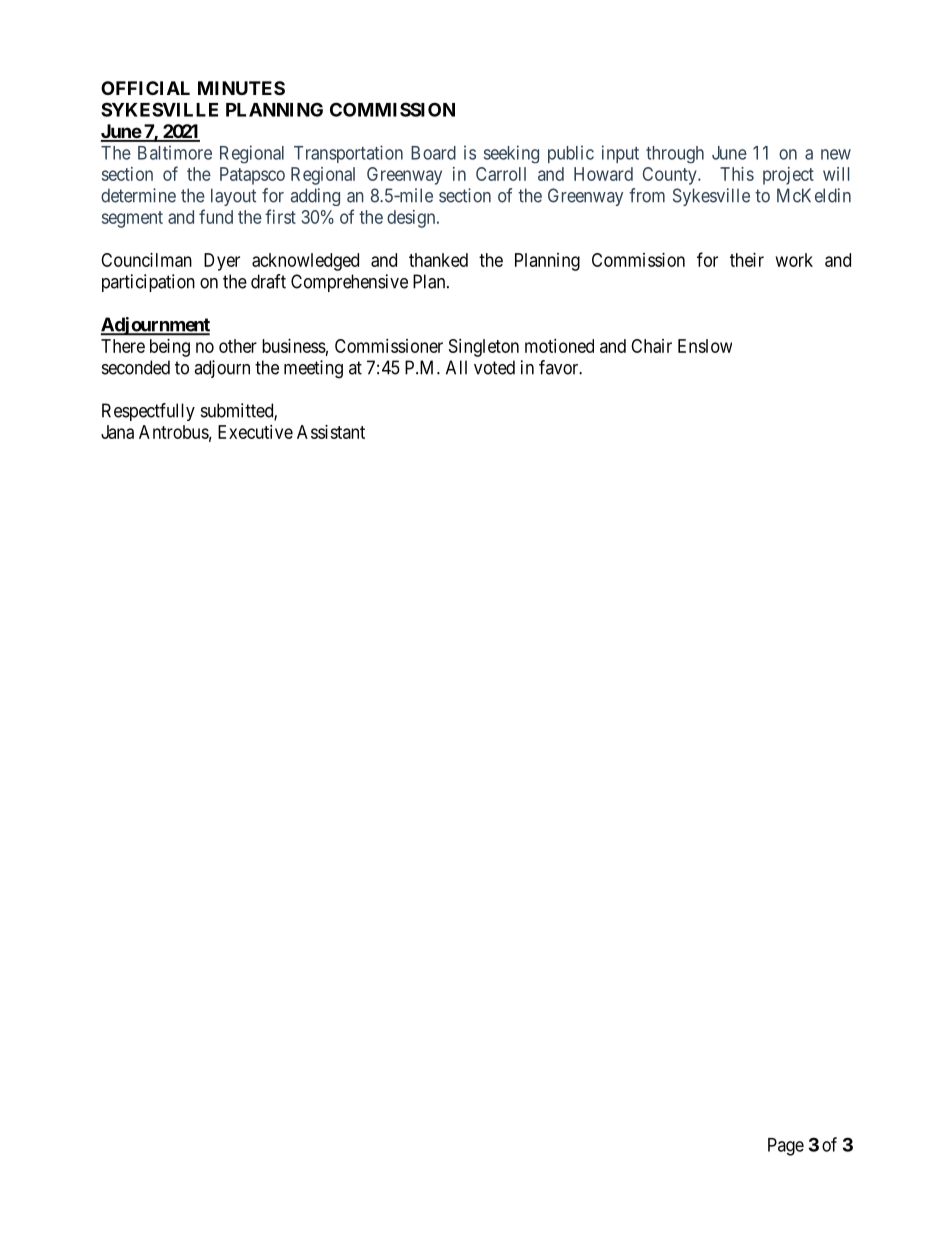 Image resolution: width=952 pixels, height=1233 pixels. I want to click on Page, so click(786, 1147).
